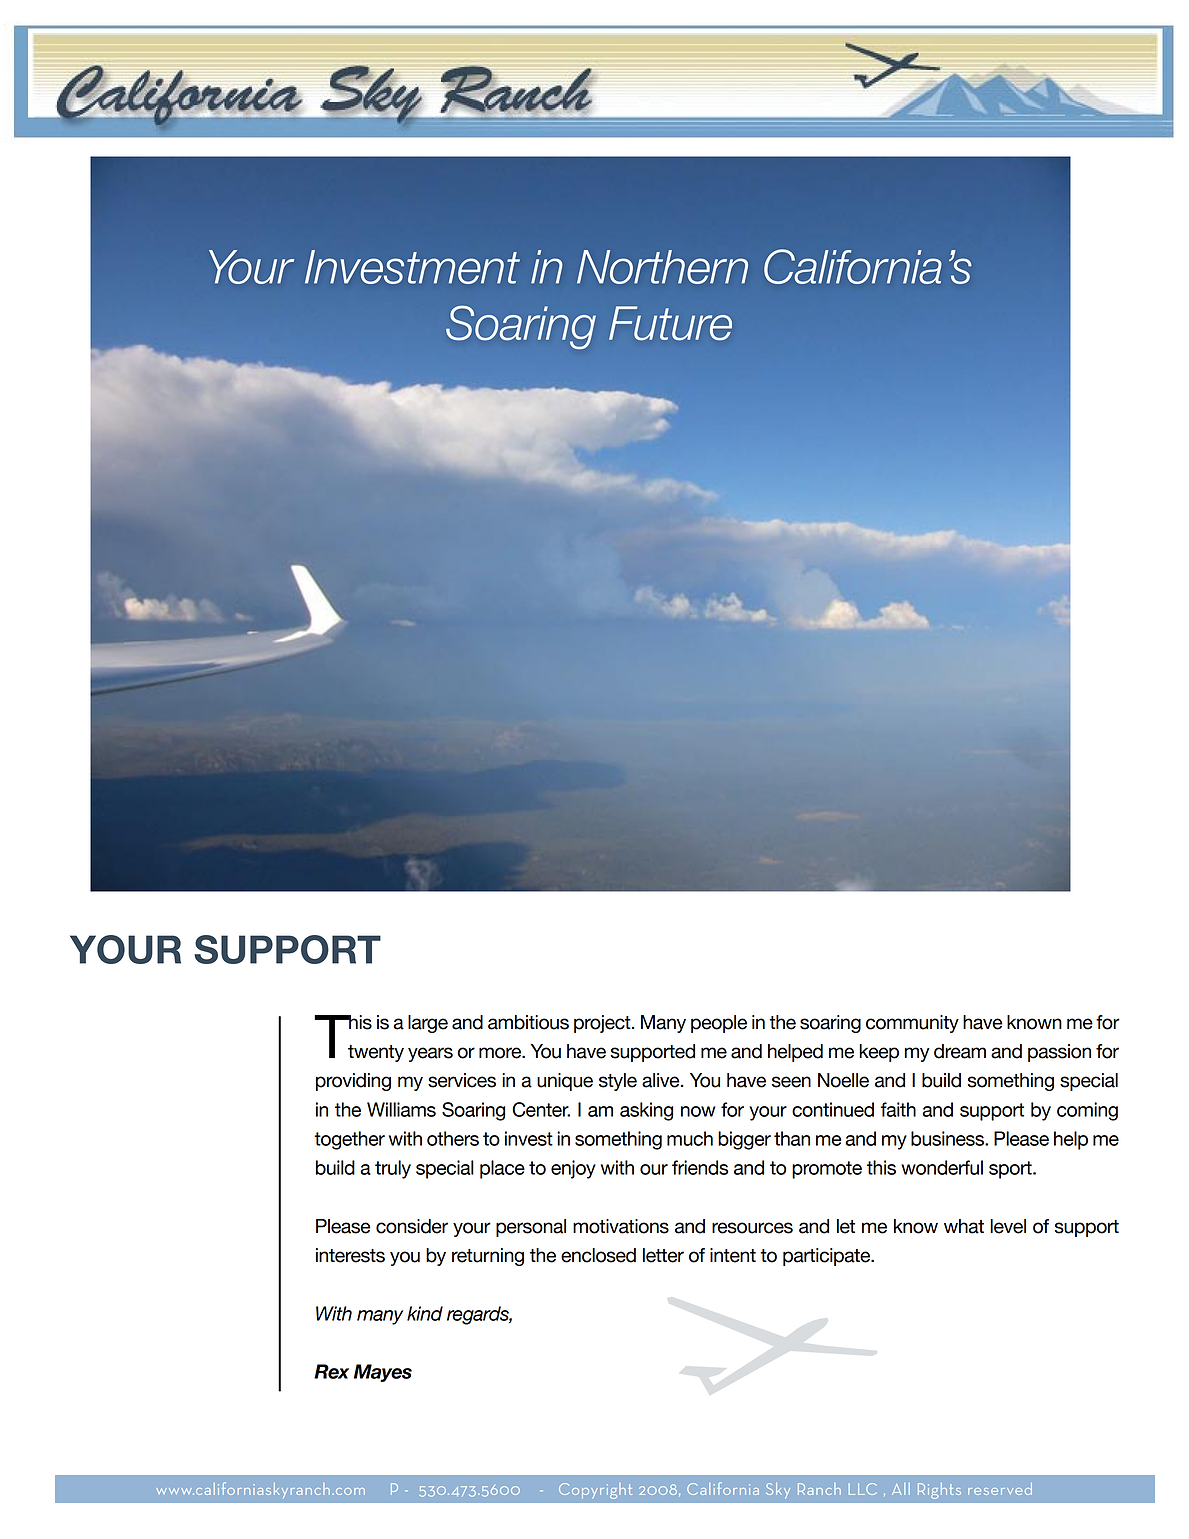 This page has height=1539, width=1189. What do you see at coordinates (595, 1491) in the page?
I see `Copyright` at bounding box center [595, 1491].
